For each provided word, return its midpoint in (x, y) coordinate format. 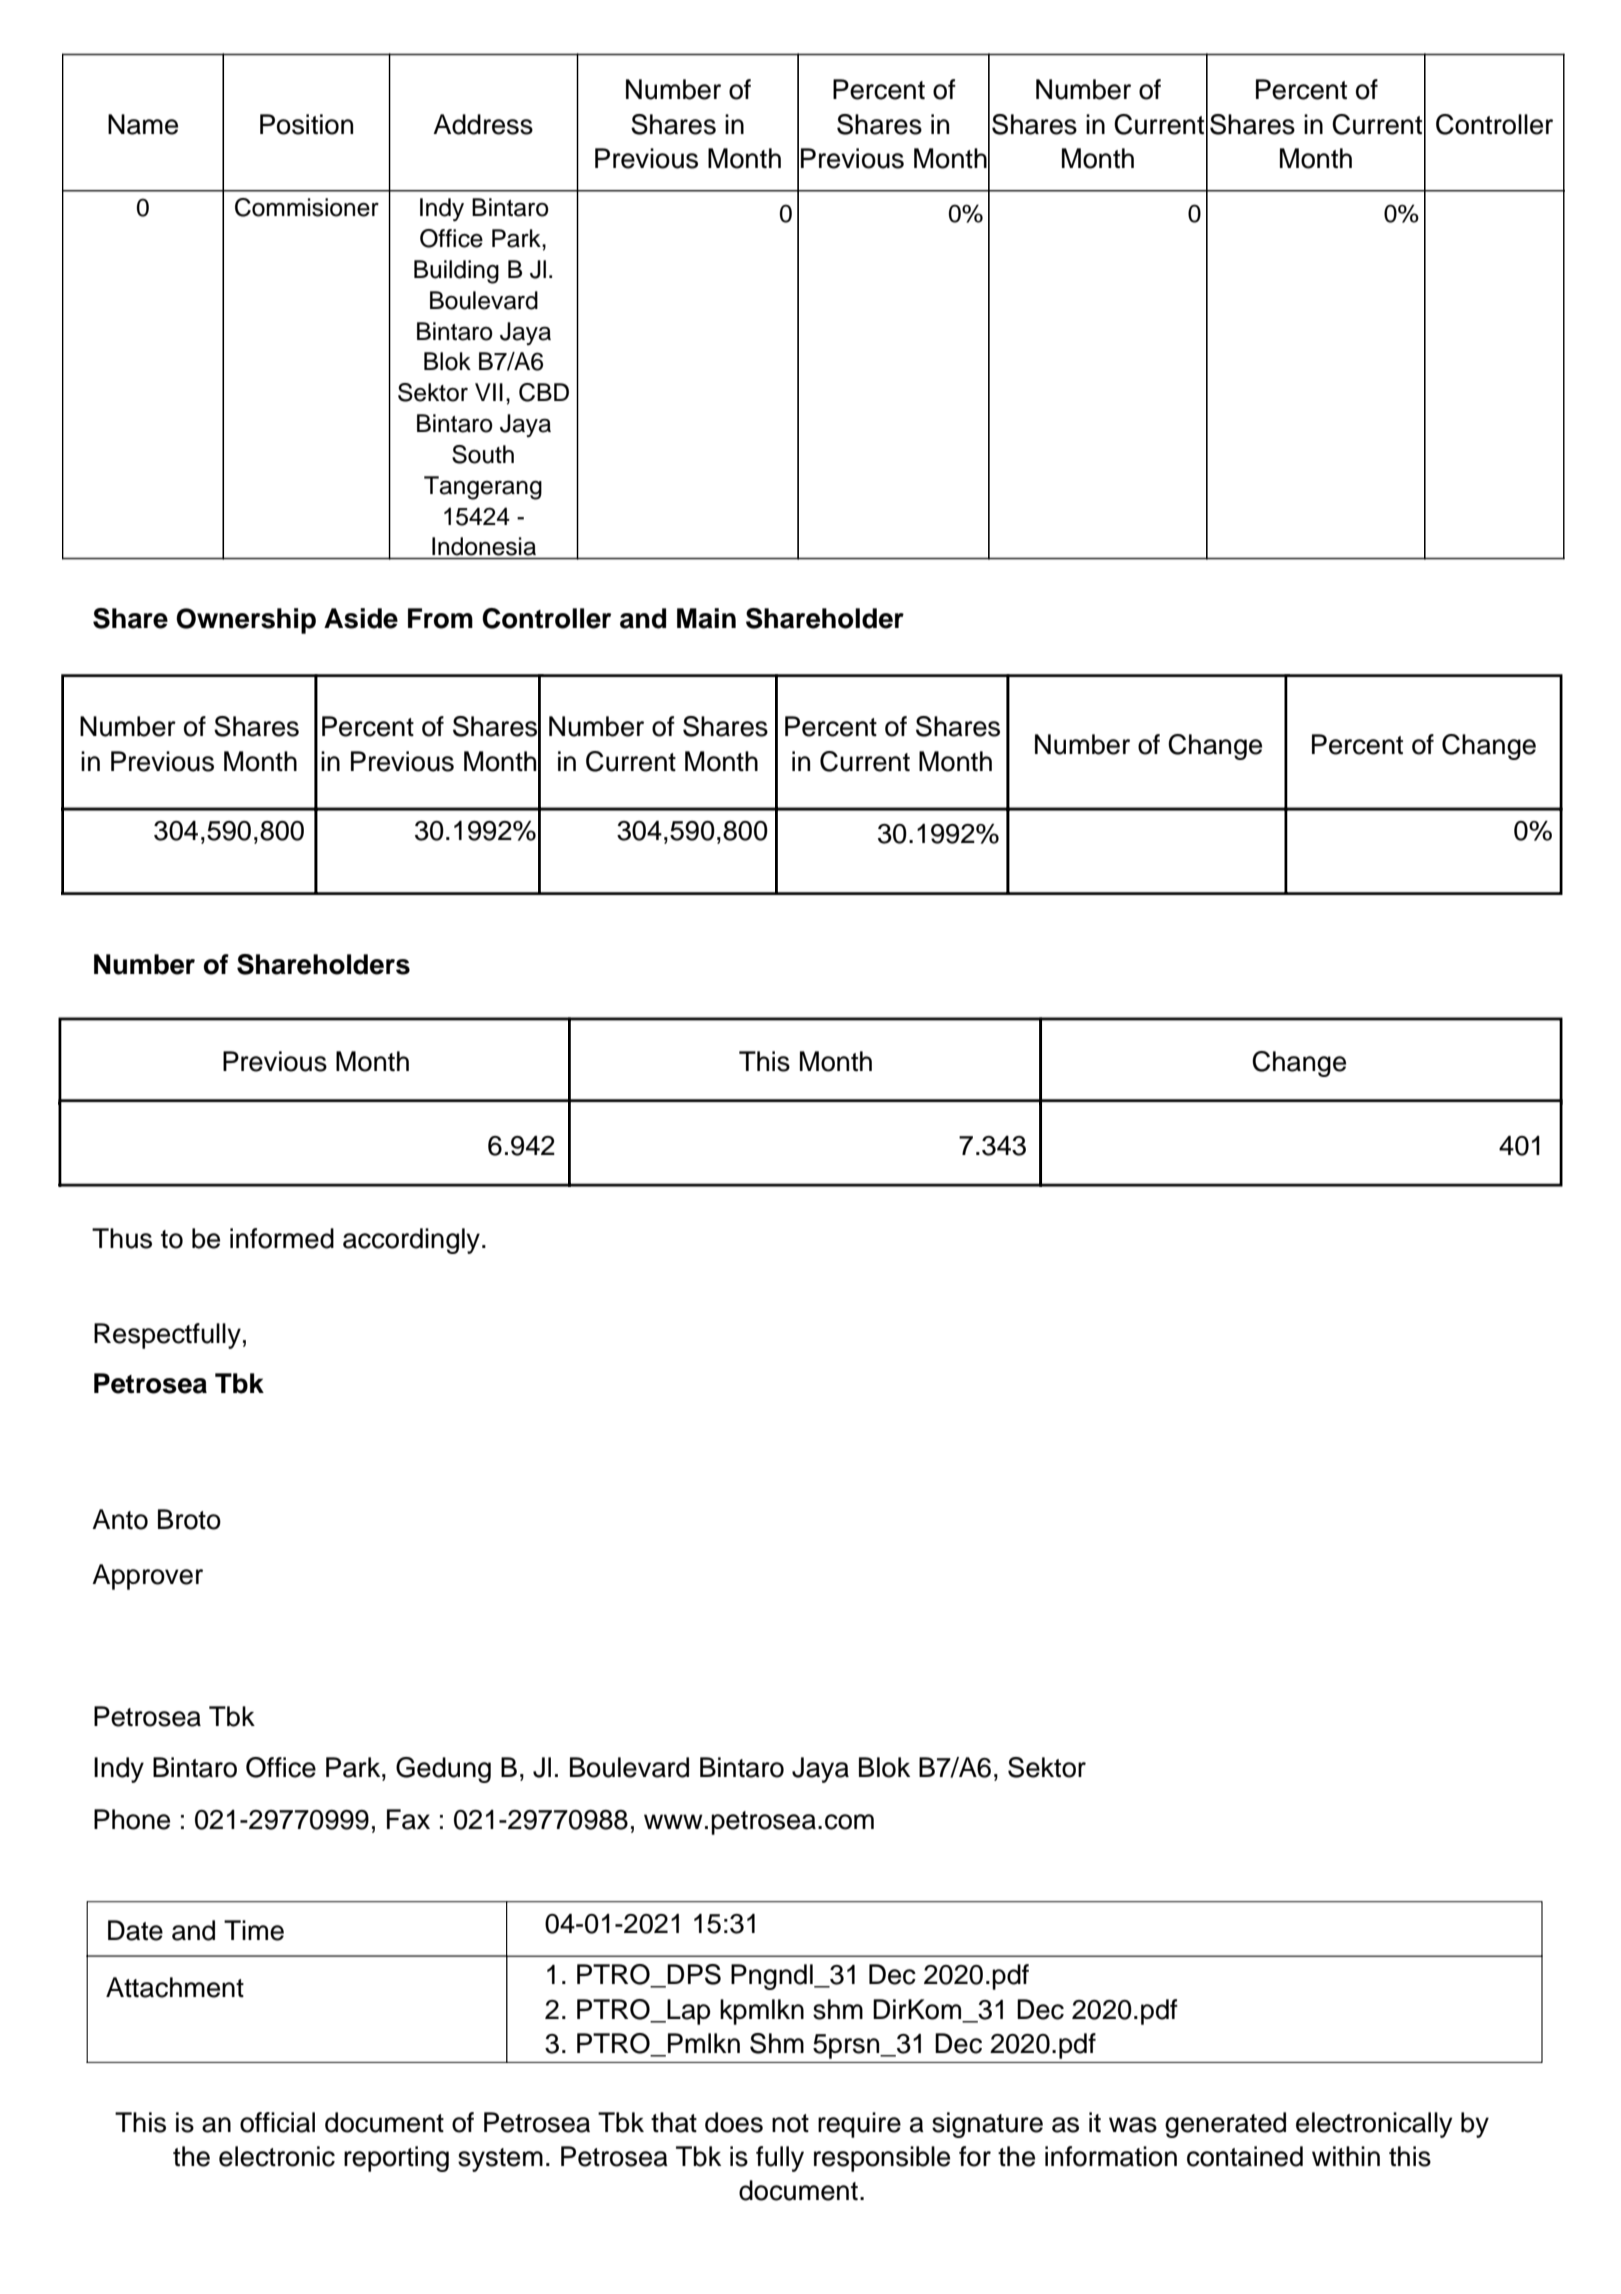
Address (483, 124)
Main (706, 618)
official (277, 2122)
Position (306, 124)
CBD (544, 392)
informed (282, 1238)
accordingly (411, 1241)
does (734, 2122)
